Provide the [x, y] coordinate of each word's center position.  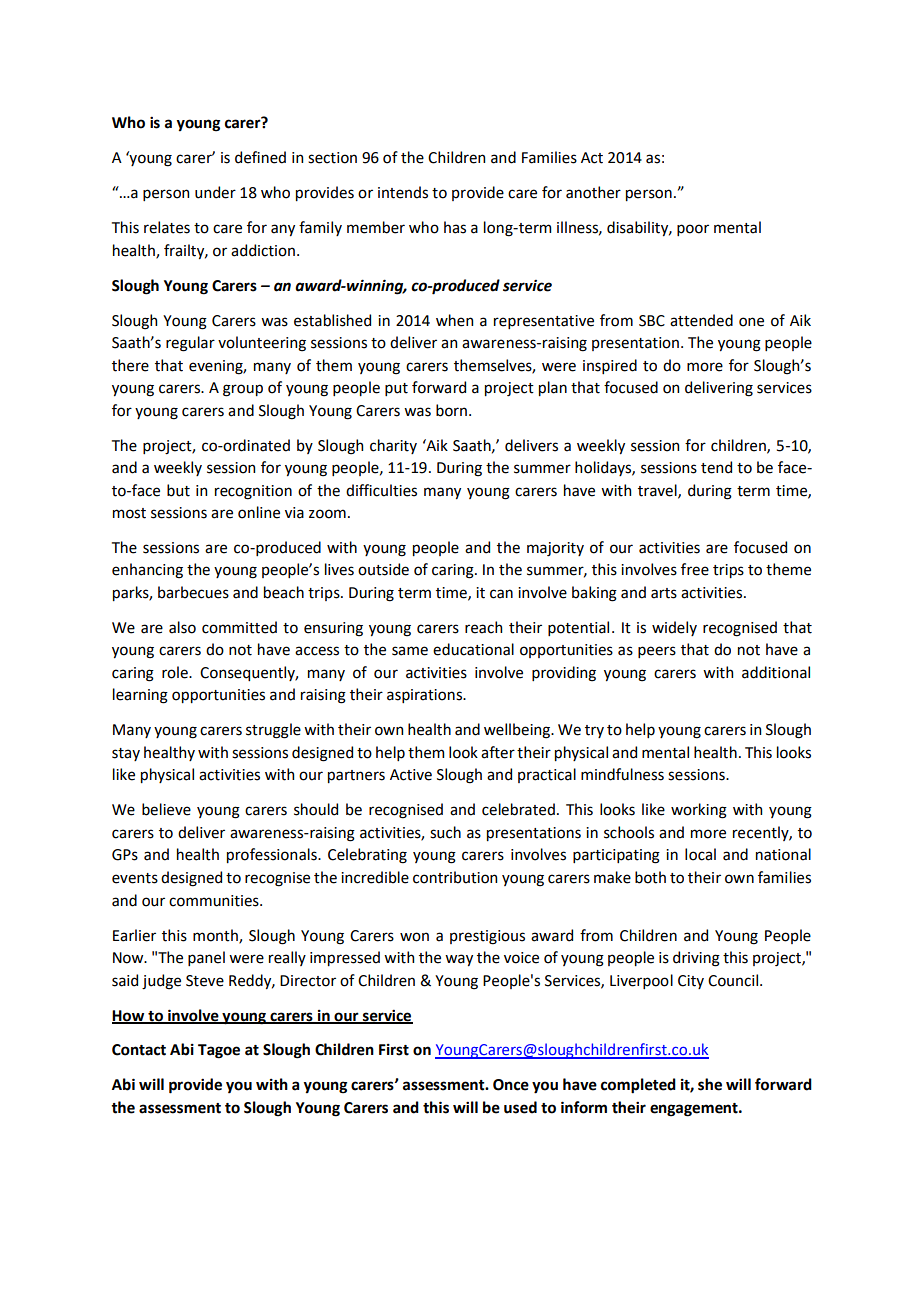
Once [511, 1085]
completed [638, 1086]
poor [693, 230]
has [455, 227]
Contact [139, 1050]
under [215, 192]
